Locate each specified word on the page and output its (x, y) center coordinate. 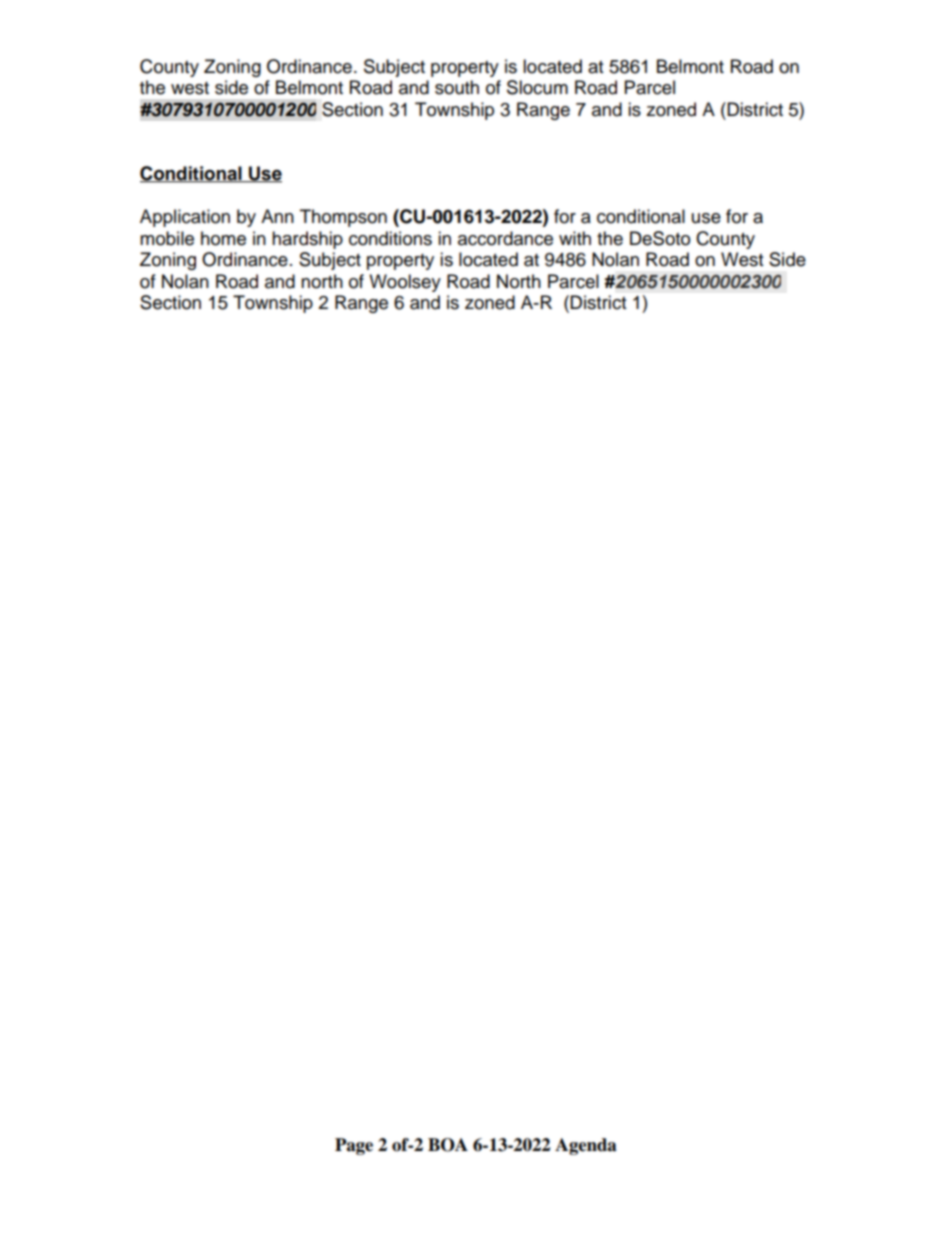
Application (185, 218)
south (457, 87)
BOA (448, 1145)
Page (354, 1146)
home (223, 238)
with (575, 238)
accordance (505, 238)
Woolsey (405, 283)
